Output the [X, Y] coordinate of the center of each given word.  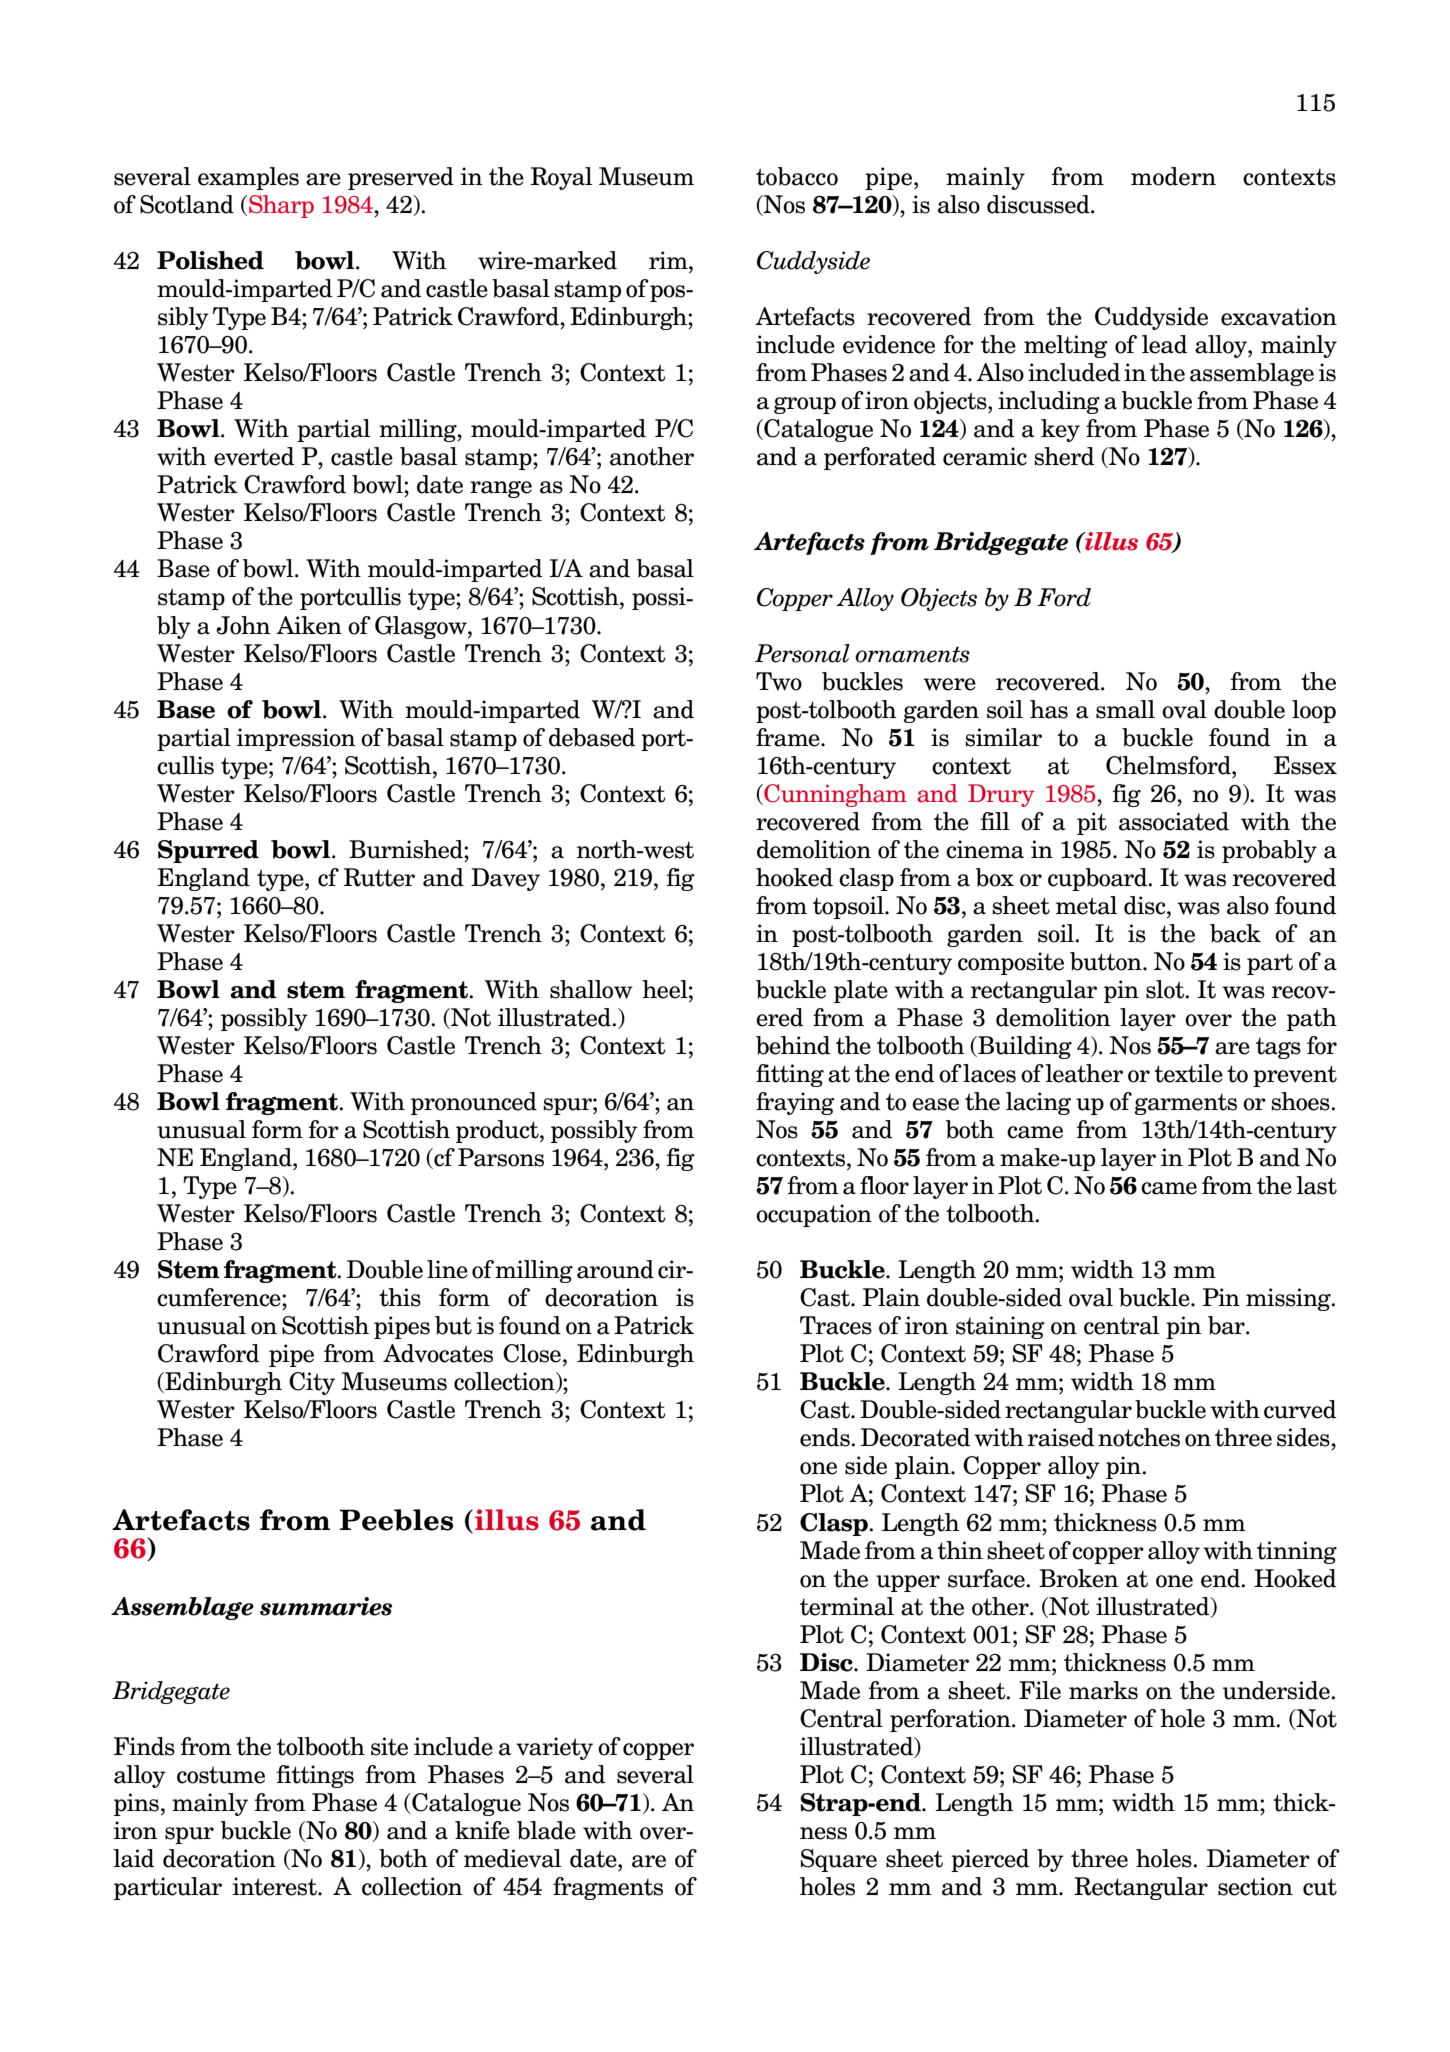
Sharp [281, 206]
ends [826, 1437]
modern [1173, 176]
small [1125, 709]
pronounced [474, 1103]
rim [669, 260]
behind [793, 1045]
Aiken [309, 625]
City [312, 1383]
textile [1188, 1073]
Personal [802, 653]
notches [1139, 1437]
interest [276, 1886]
